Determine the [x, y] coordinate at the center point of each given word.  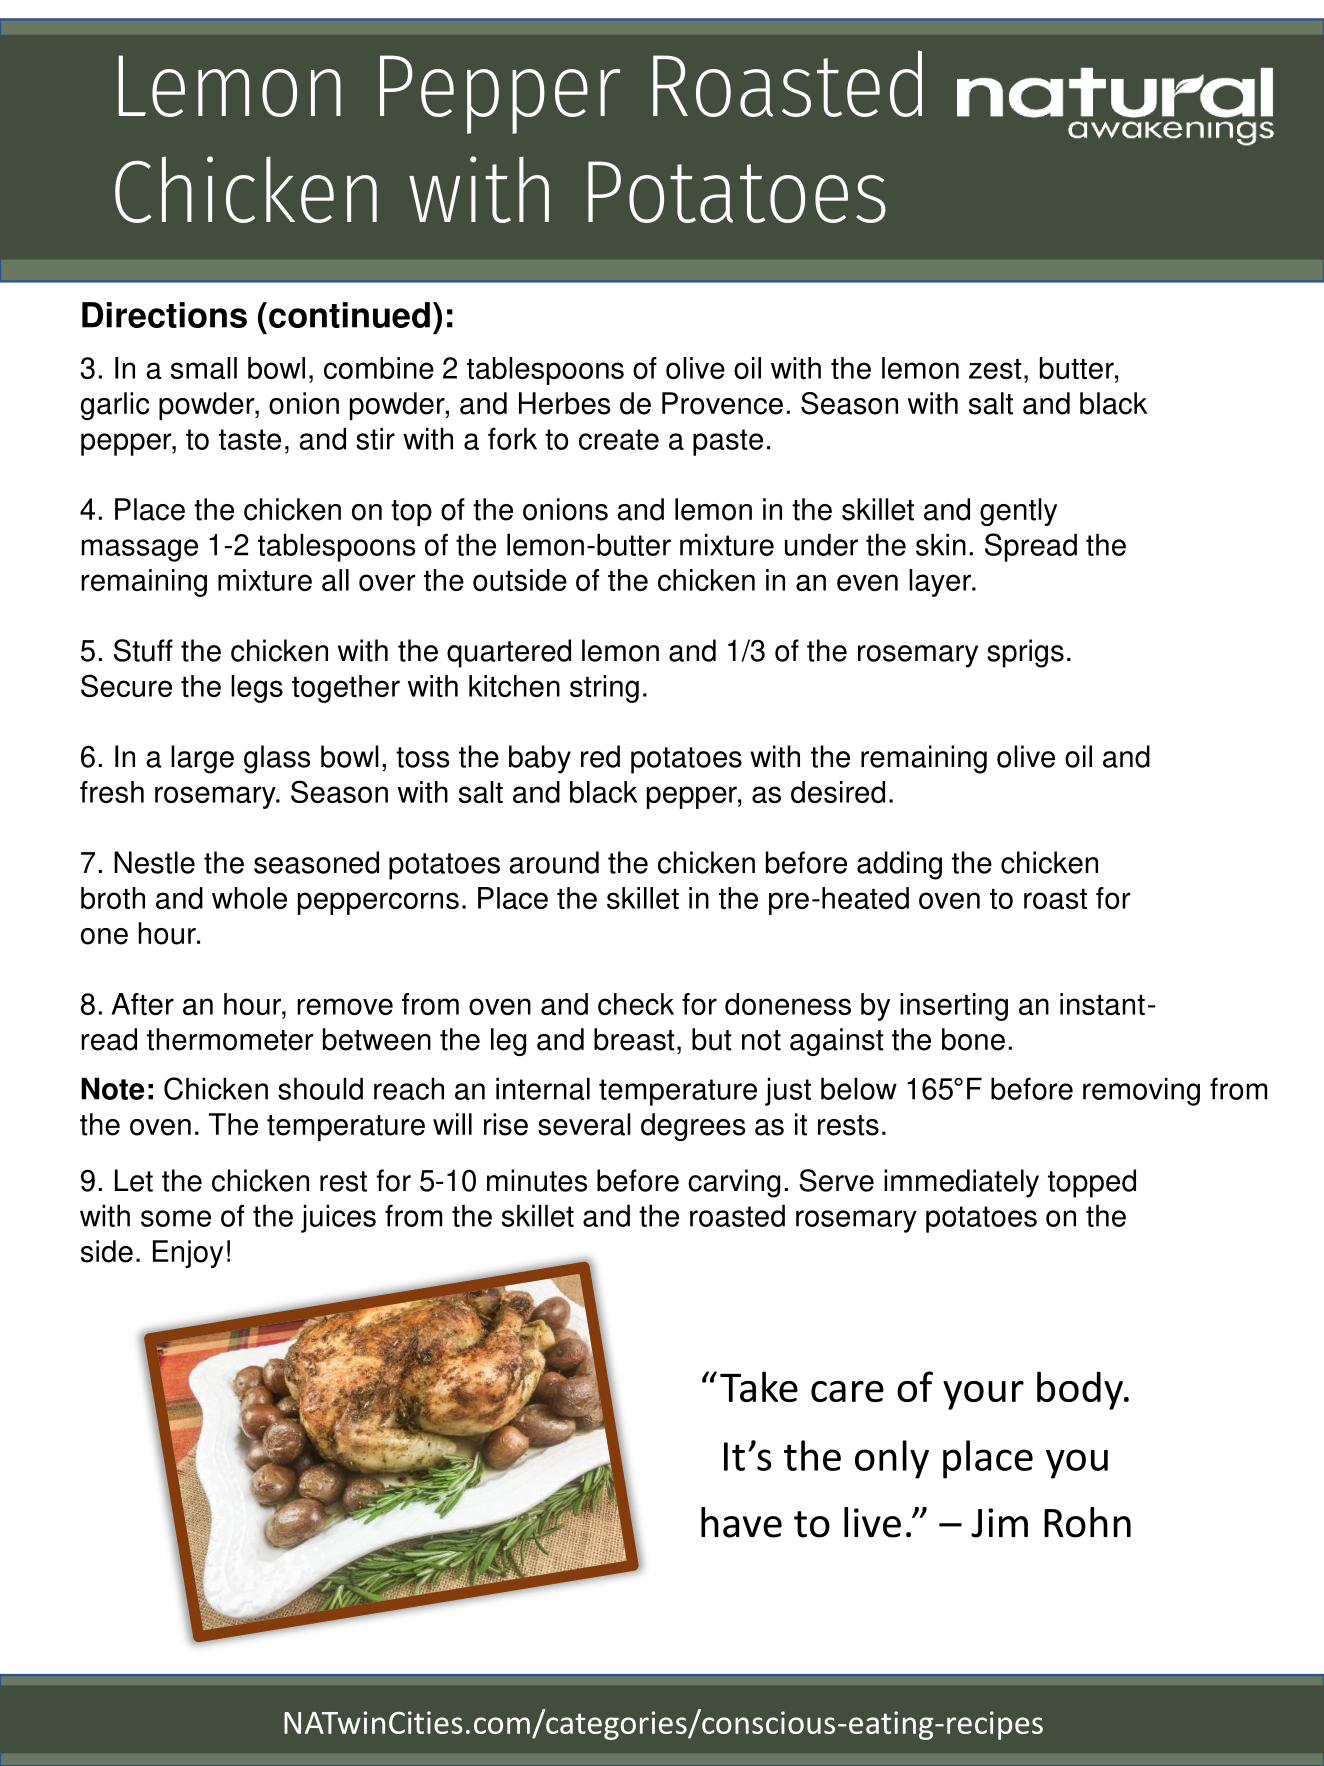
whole [249, 898]
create [619, 439]
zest [995, 369]
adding [899, 865]
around [554, 862]
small [204, 368]
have [741, 1522]
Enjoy [188, 1254]
